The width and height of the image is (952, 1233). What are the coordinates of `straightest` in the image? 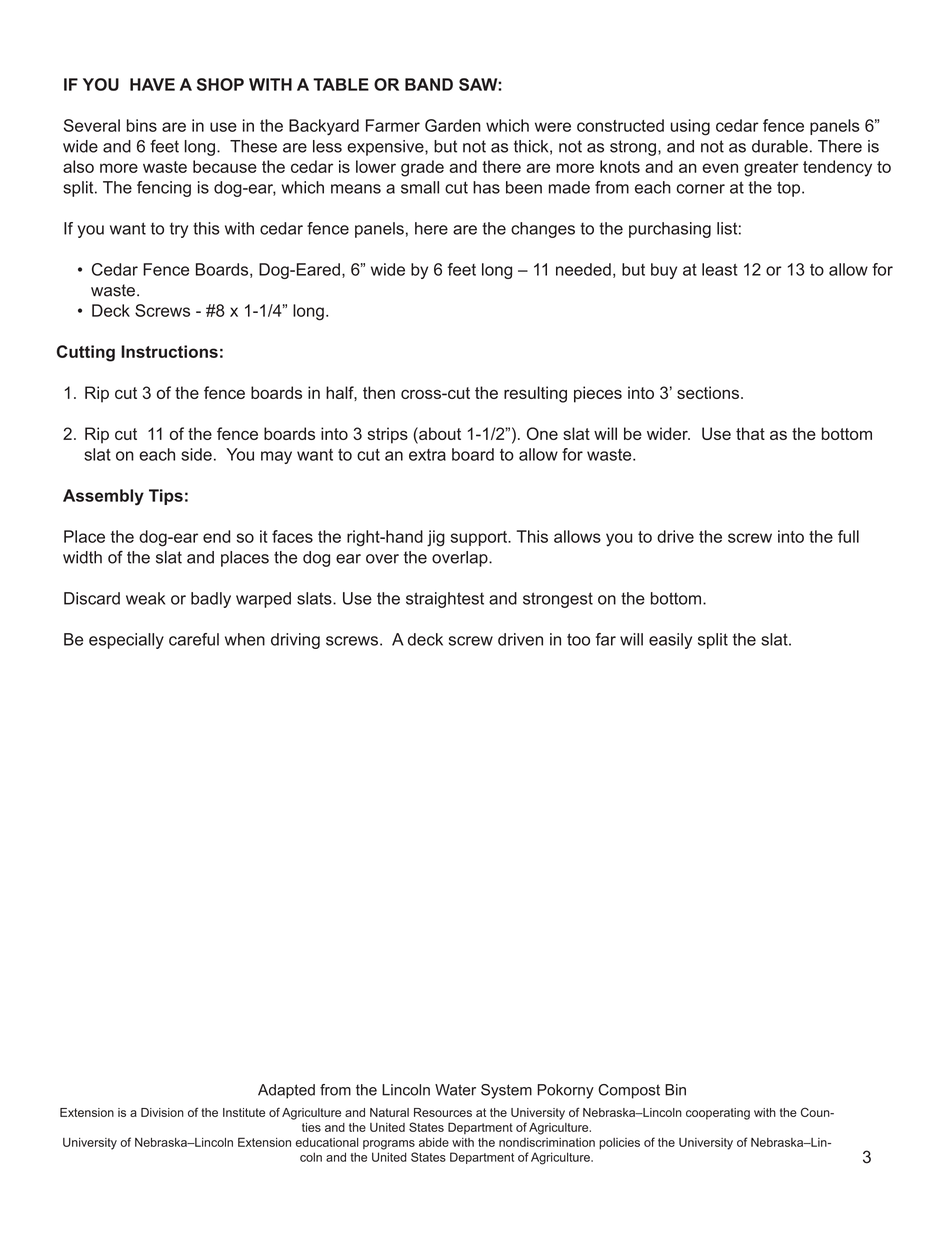 It's located at (445, 600).
